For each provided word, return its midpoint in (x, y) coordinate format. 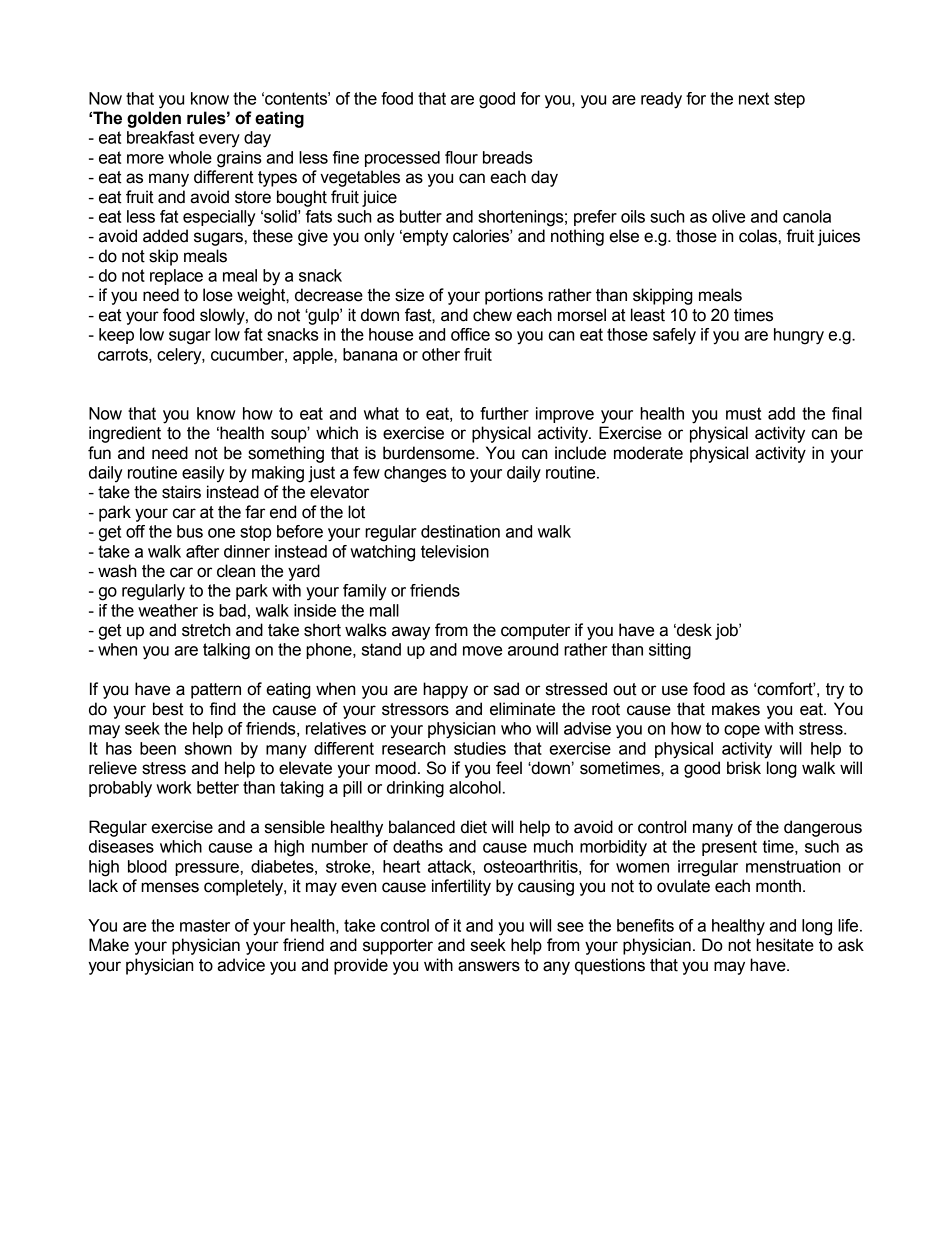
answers (489, 966)
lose (218, 295)
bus (190, 531)
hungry (799, 336)
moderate (648, 453)
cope (742, 731)
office (470, 334)
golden (154, 119)
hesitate (785, 945)
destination (460, 531)
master (205, 925)
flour (461, 157)
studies (480, 748)
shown (208, 748)
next (754, 98)
